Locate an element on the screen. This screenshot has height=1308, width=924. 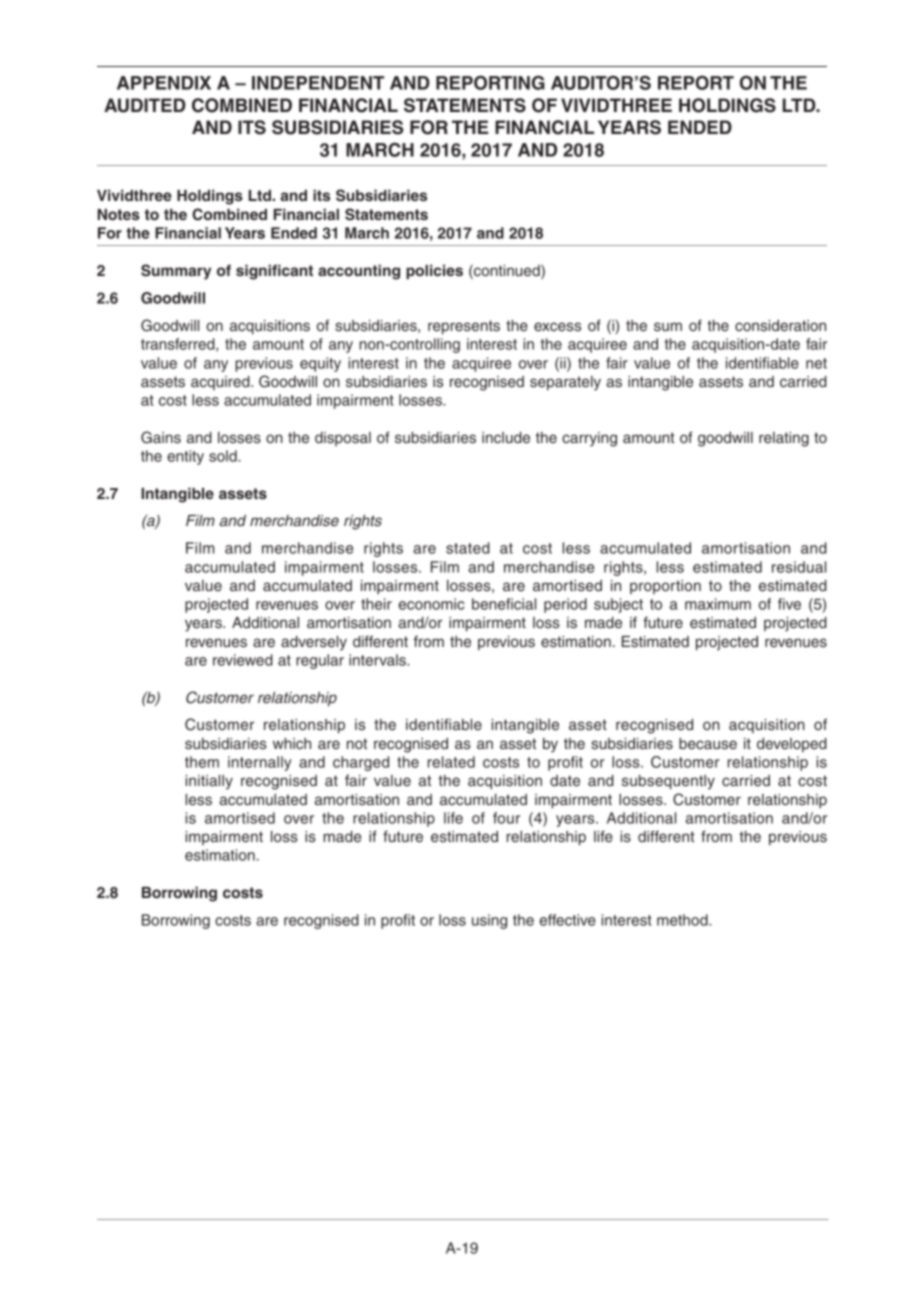
net is located at coordinates (816, 363).
